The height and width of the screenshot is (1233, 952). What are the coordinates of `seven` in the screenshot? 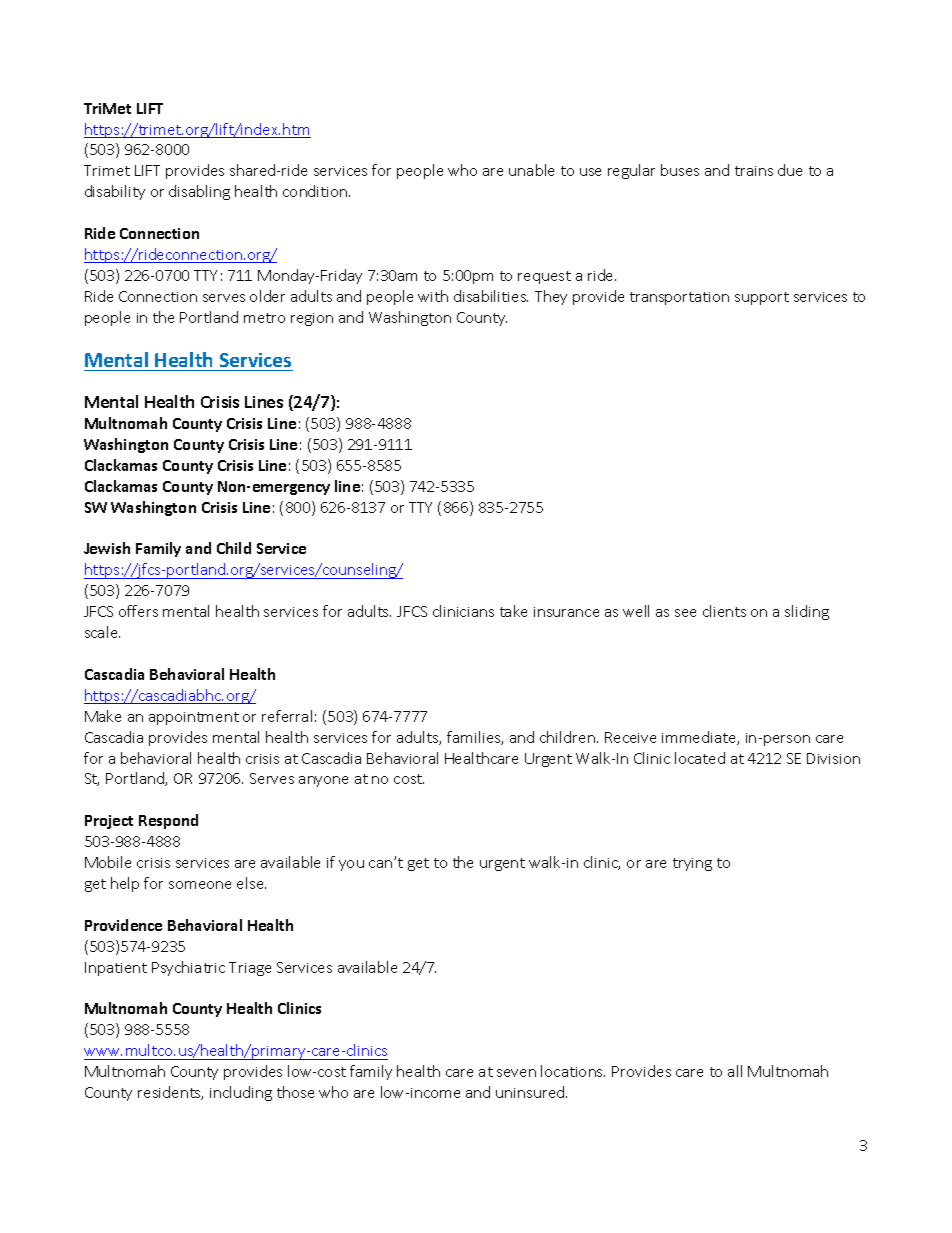 It's located at (516, 1073).
